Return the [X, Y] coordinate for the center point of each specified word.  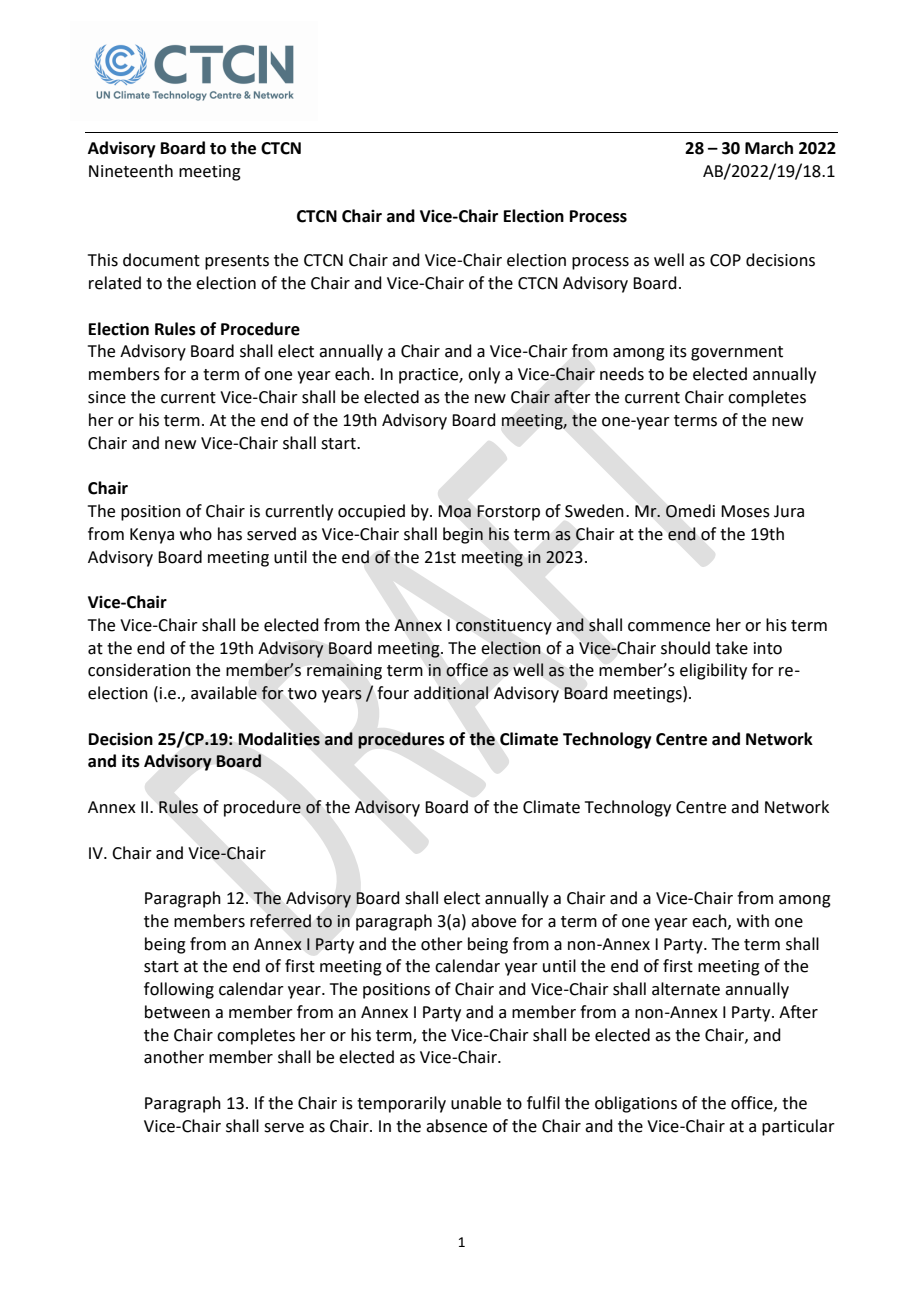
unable [476, 1103]
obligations [636, 1104]
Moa [455, 511]
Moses [745, 511]
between [177, 1012]
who [196, 534]
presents [237, 262]
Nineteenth [131, 171]
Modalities [279, 739]
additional [451, 693]
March [769, 148]
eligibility [713, 671]
